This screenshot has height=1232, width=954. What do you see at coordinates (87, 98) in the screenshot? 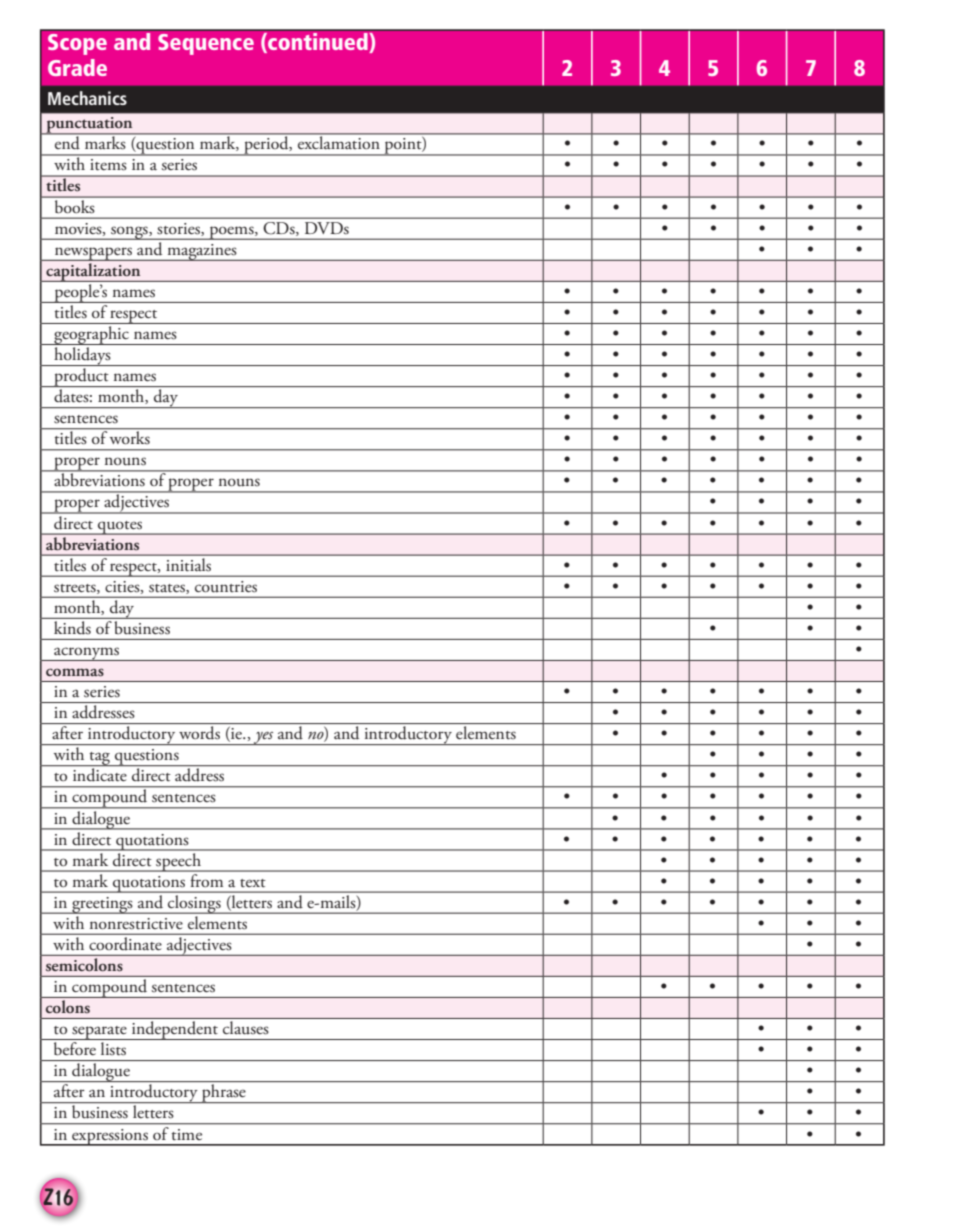
I see `Mechanics` at bounding box center [87, 98].
